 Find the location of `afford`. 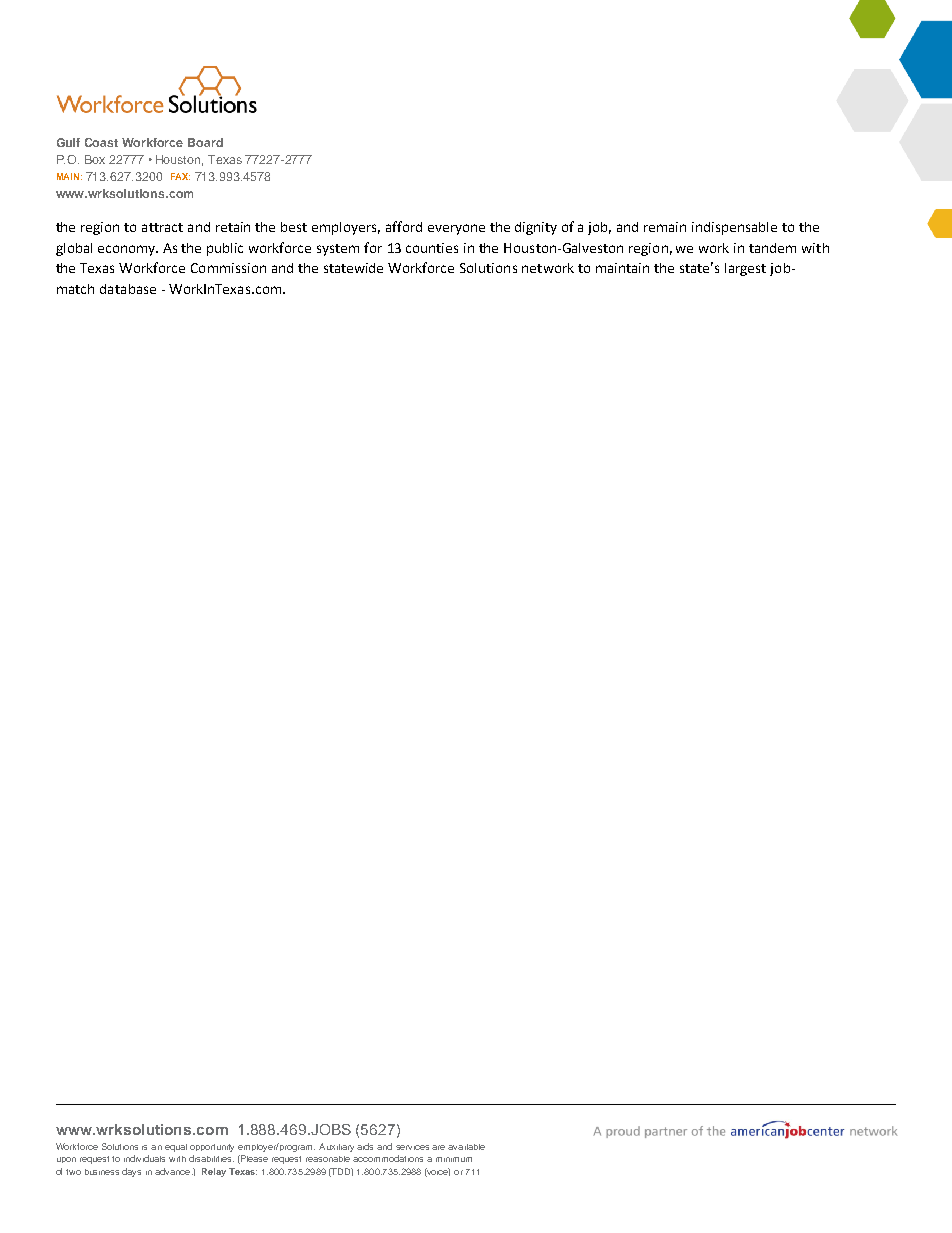

afford is located at coordinates (404, 226).
